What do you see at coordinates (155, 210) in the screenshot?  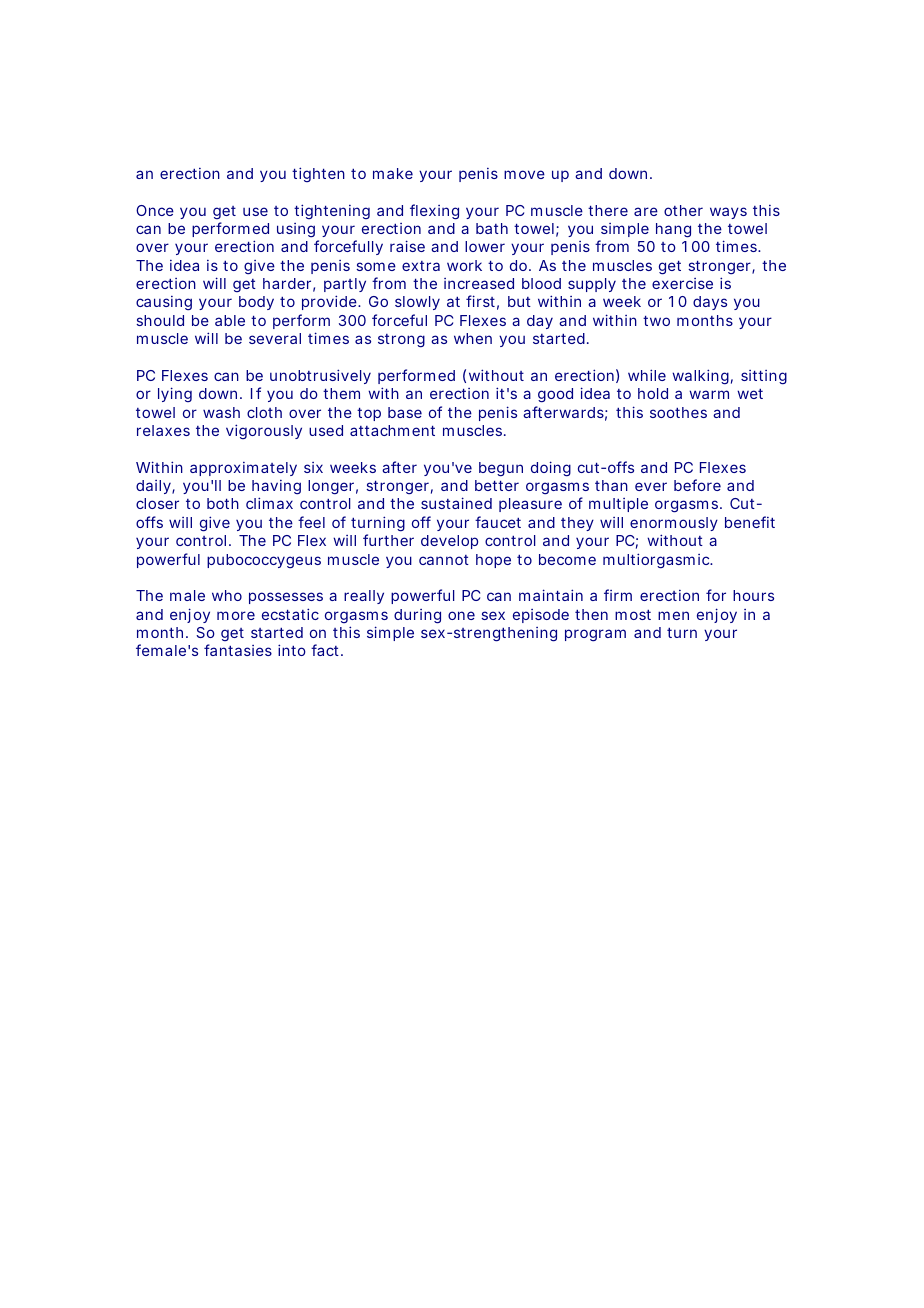 I see `Once` at bounding box center [155, 210].
